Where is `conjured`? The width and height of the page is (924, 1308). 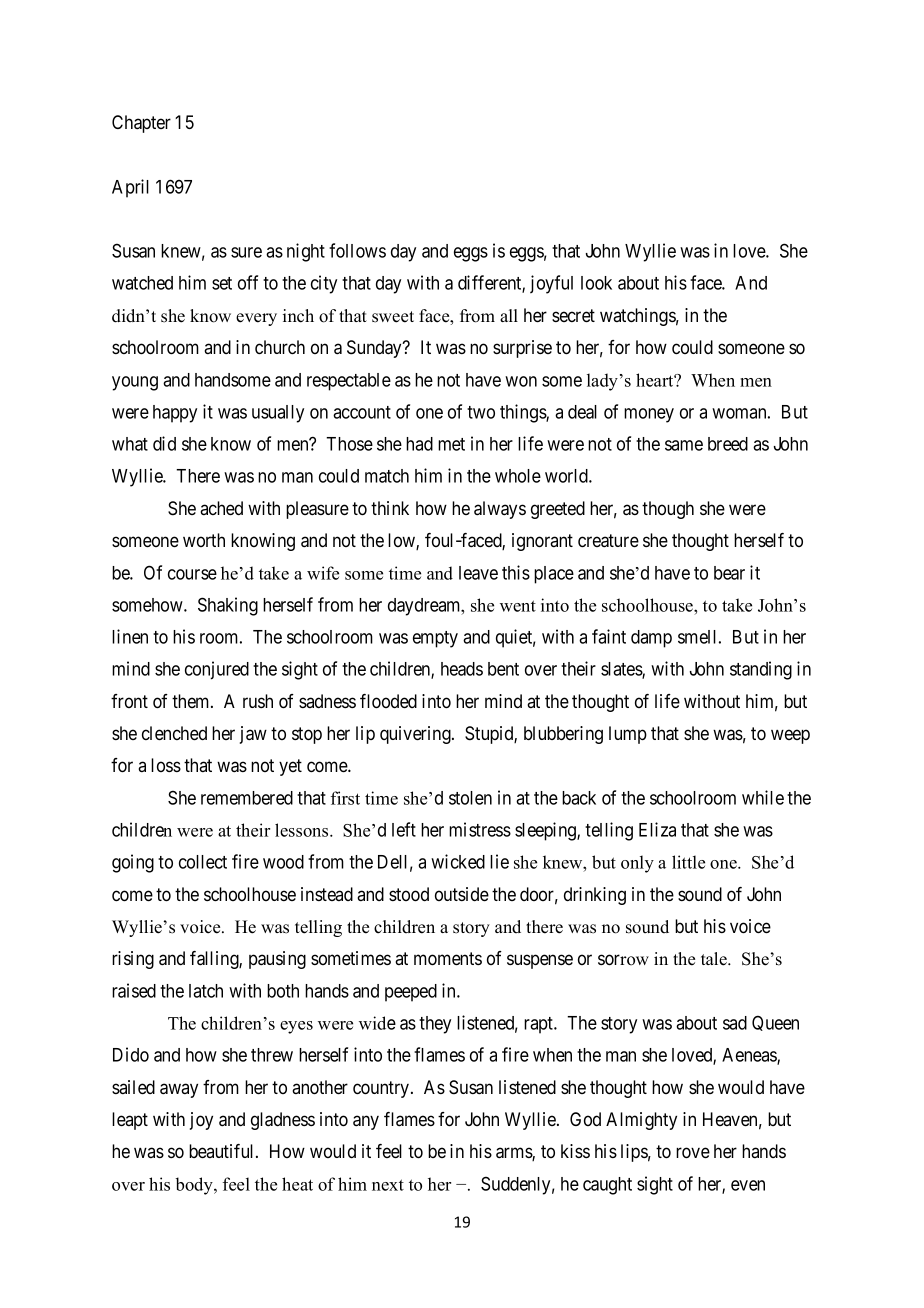 conjured is located at coordinates (217, 670).
